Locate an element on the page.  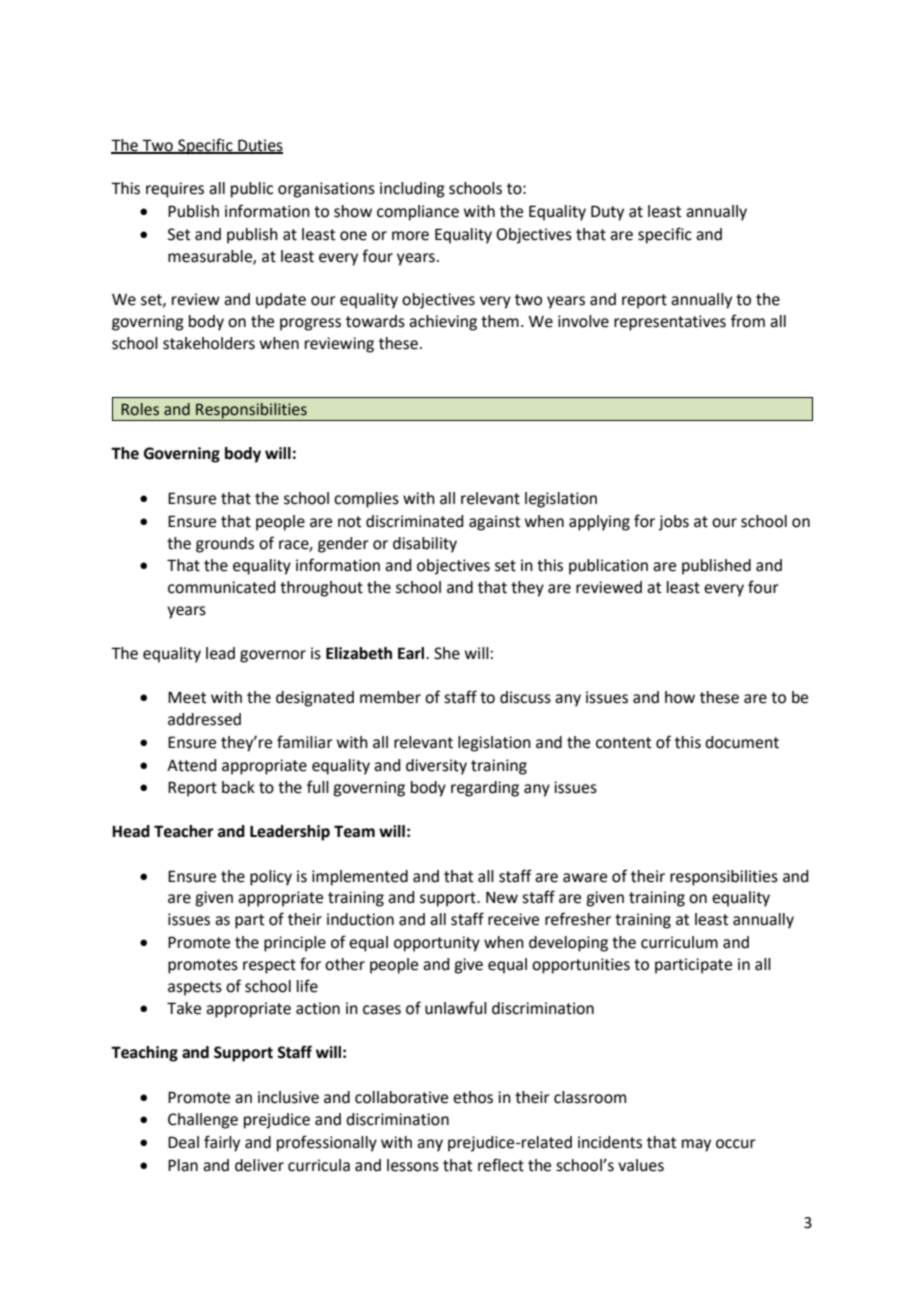
Meet is located at coordinates (187, 698).
